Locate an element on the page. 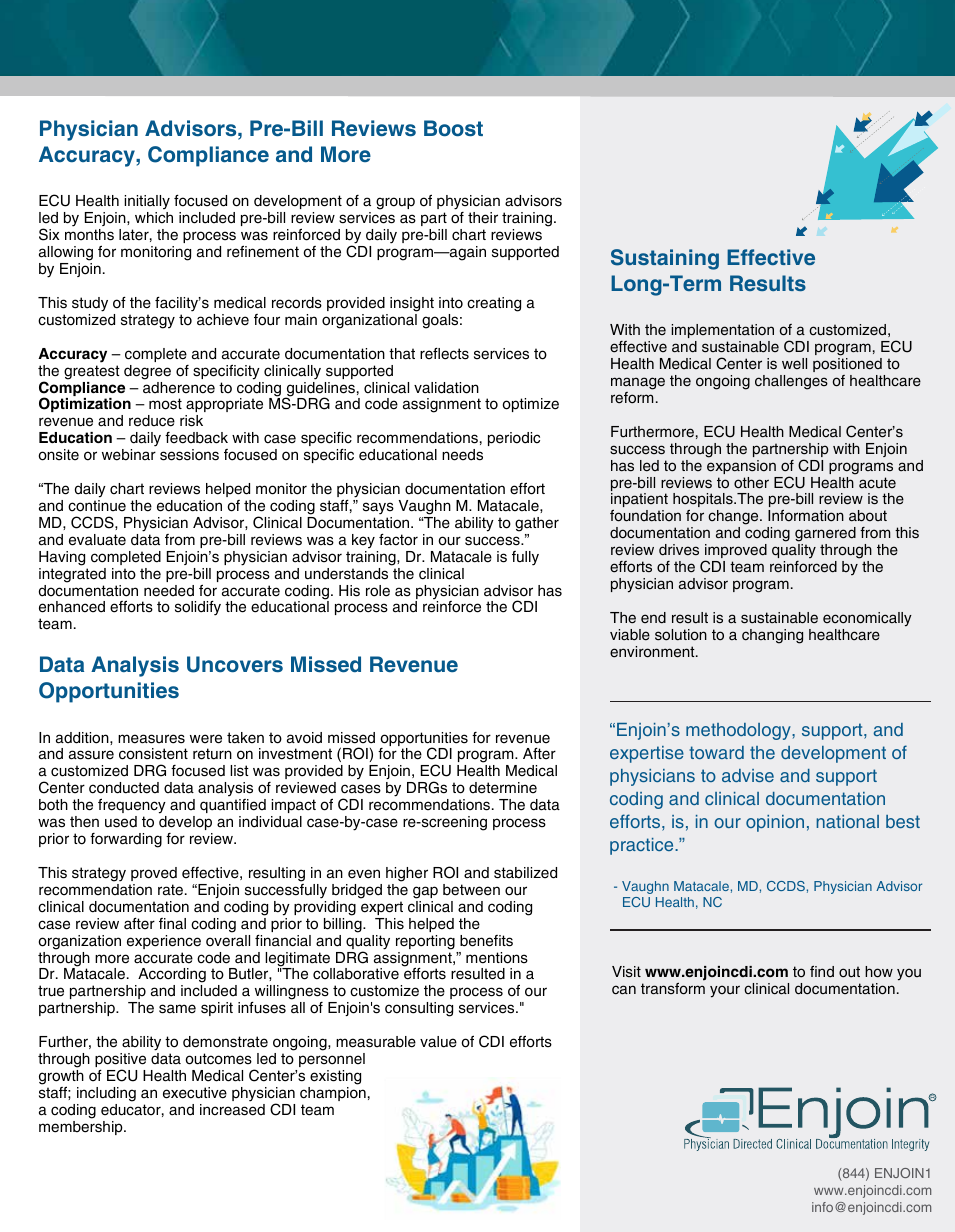 This document has width=955, height=1232. value is located at coordinates (438, 1042).
